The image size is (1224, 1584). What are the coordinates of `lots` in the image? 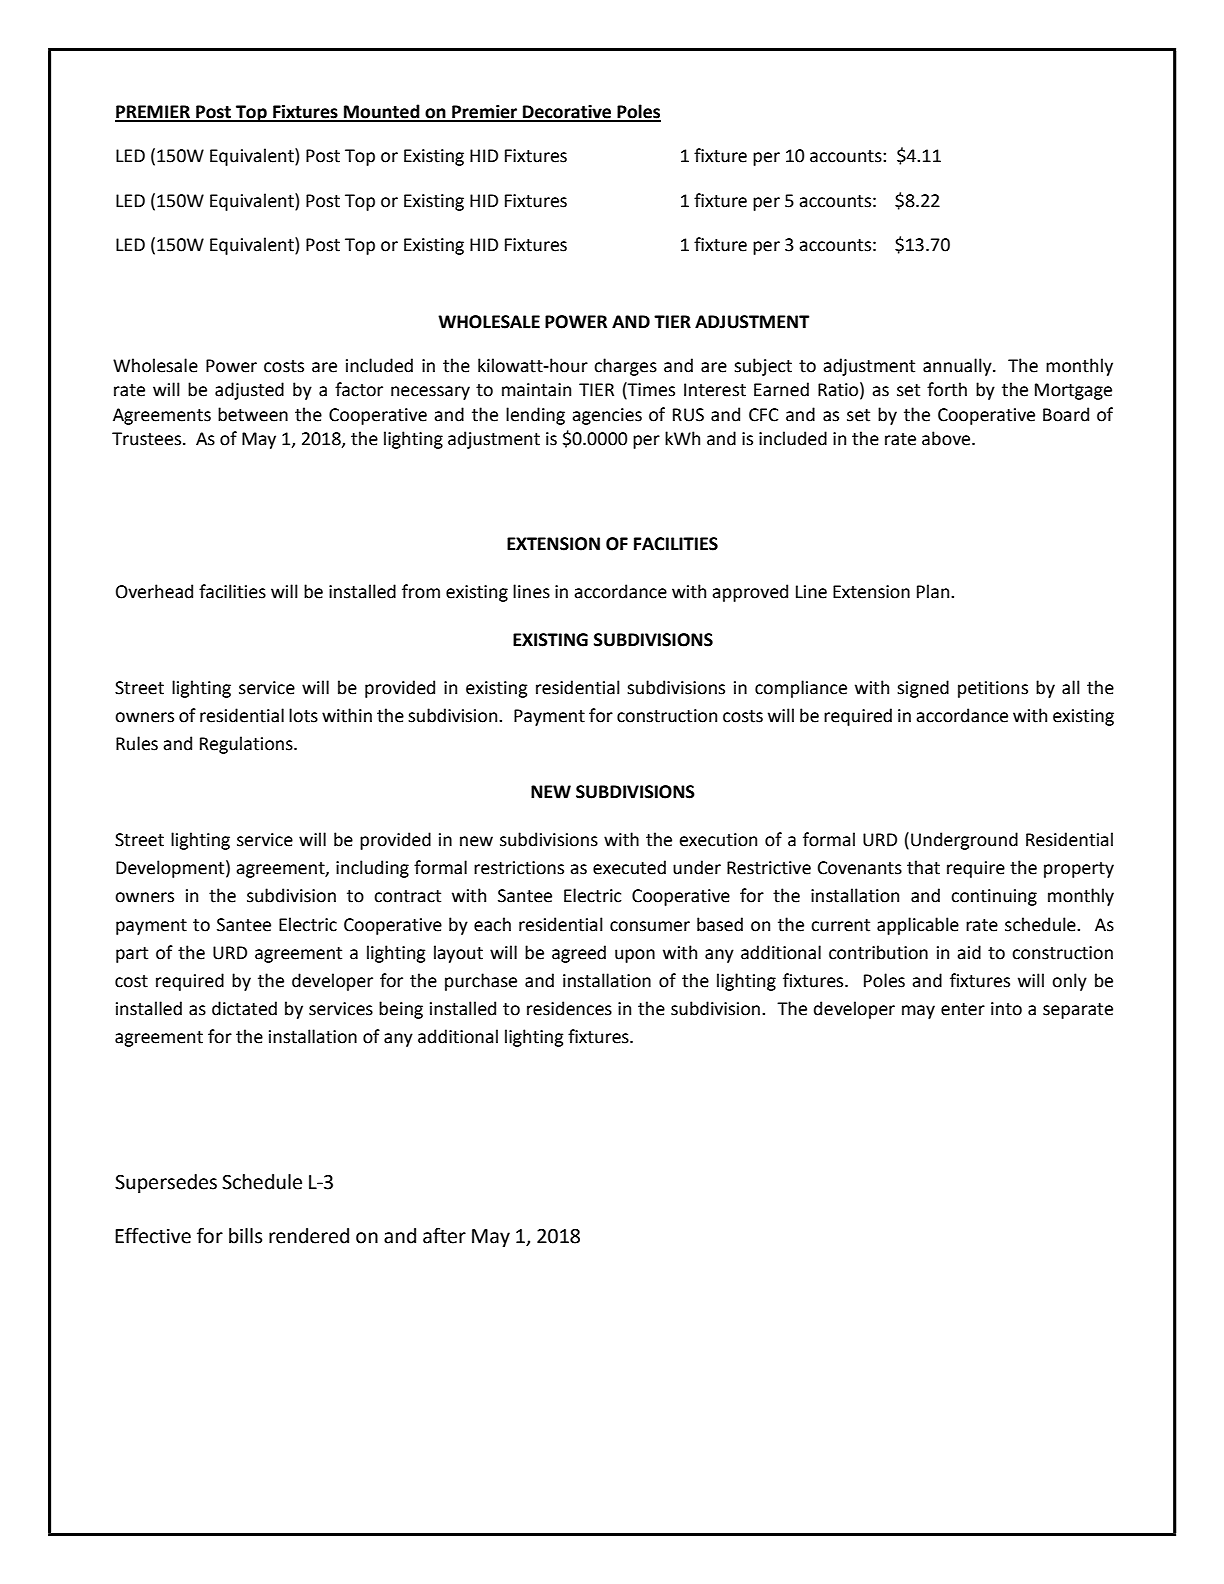 It's located at (303, 715).
